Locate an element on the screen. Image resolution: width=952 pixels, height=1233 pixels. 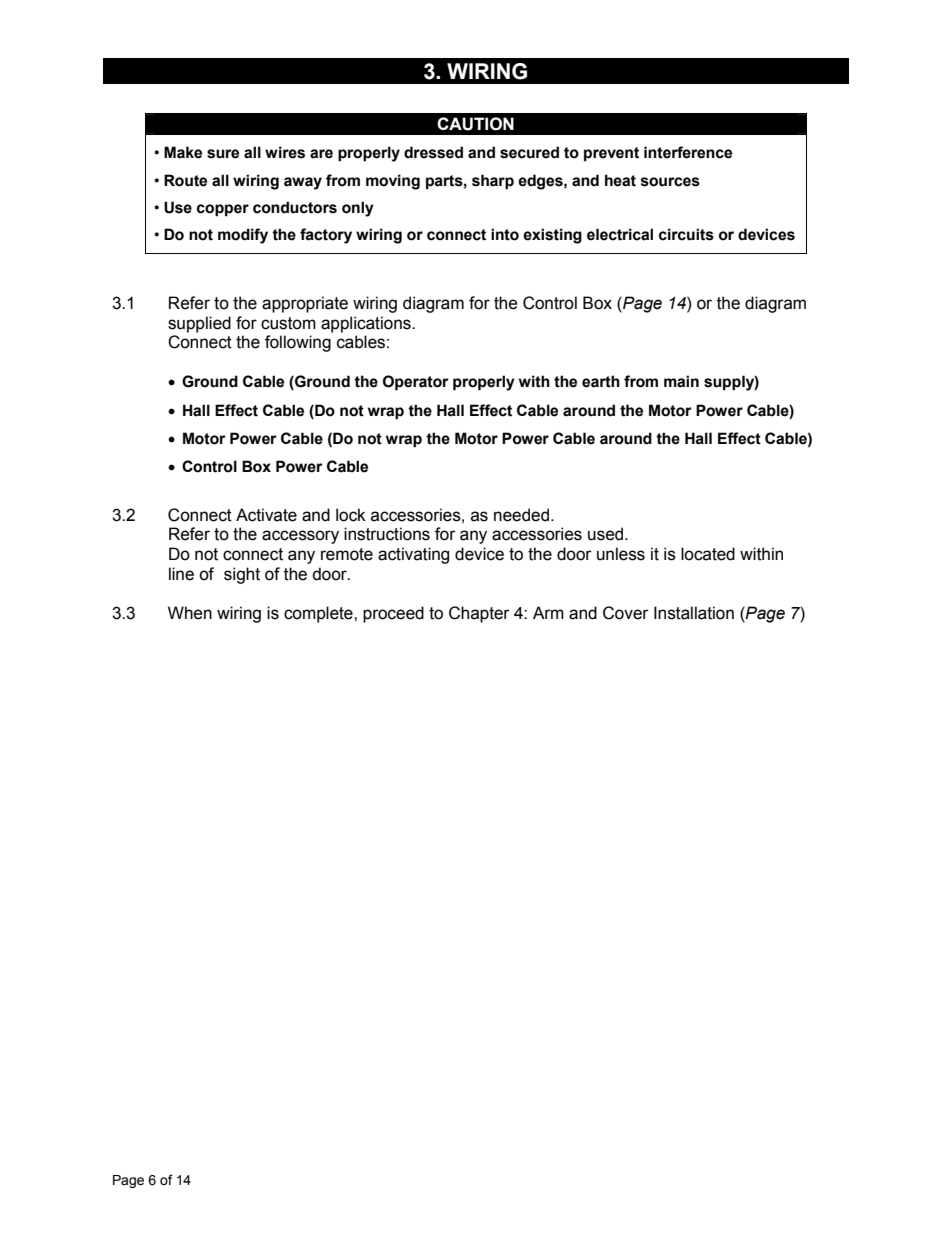
appropriate is located at coordinates (305, 304).
